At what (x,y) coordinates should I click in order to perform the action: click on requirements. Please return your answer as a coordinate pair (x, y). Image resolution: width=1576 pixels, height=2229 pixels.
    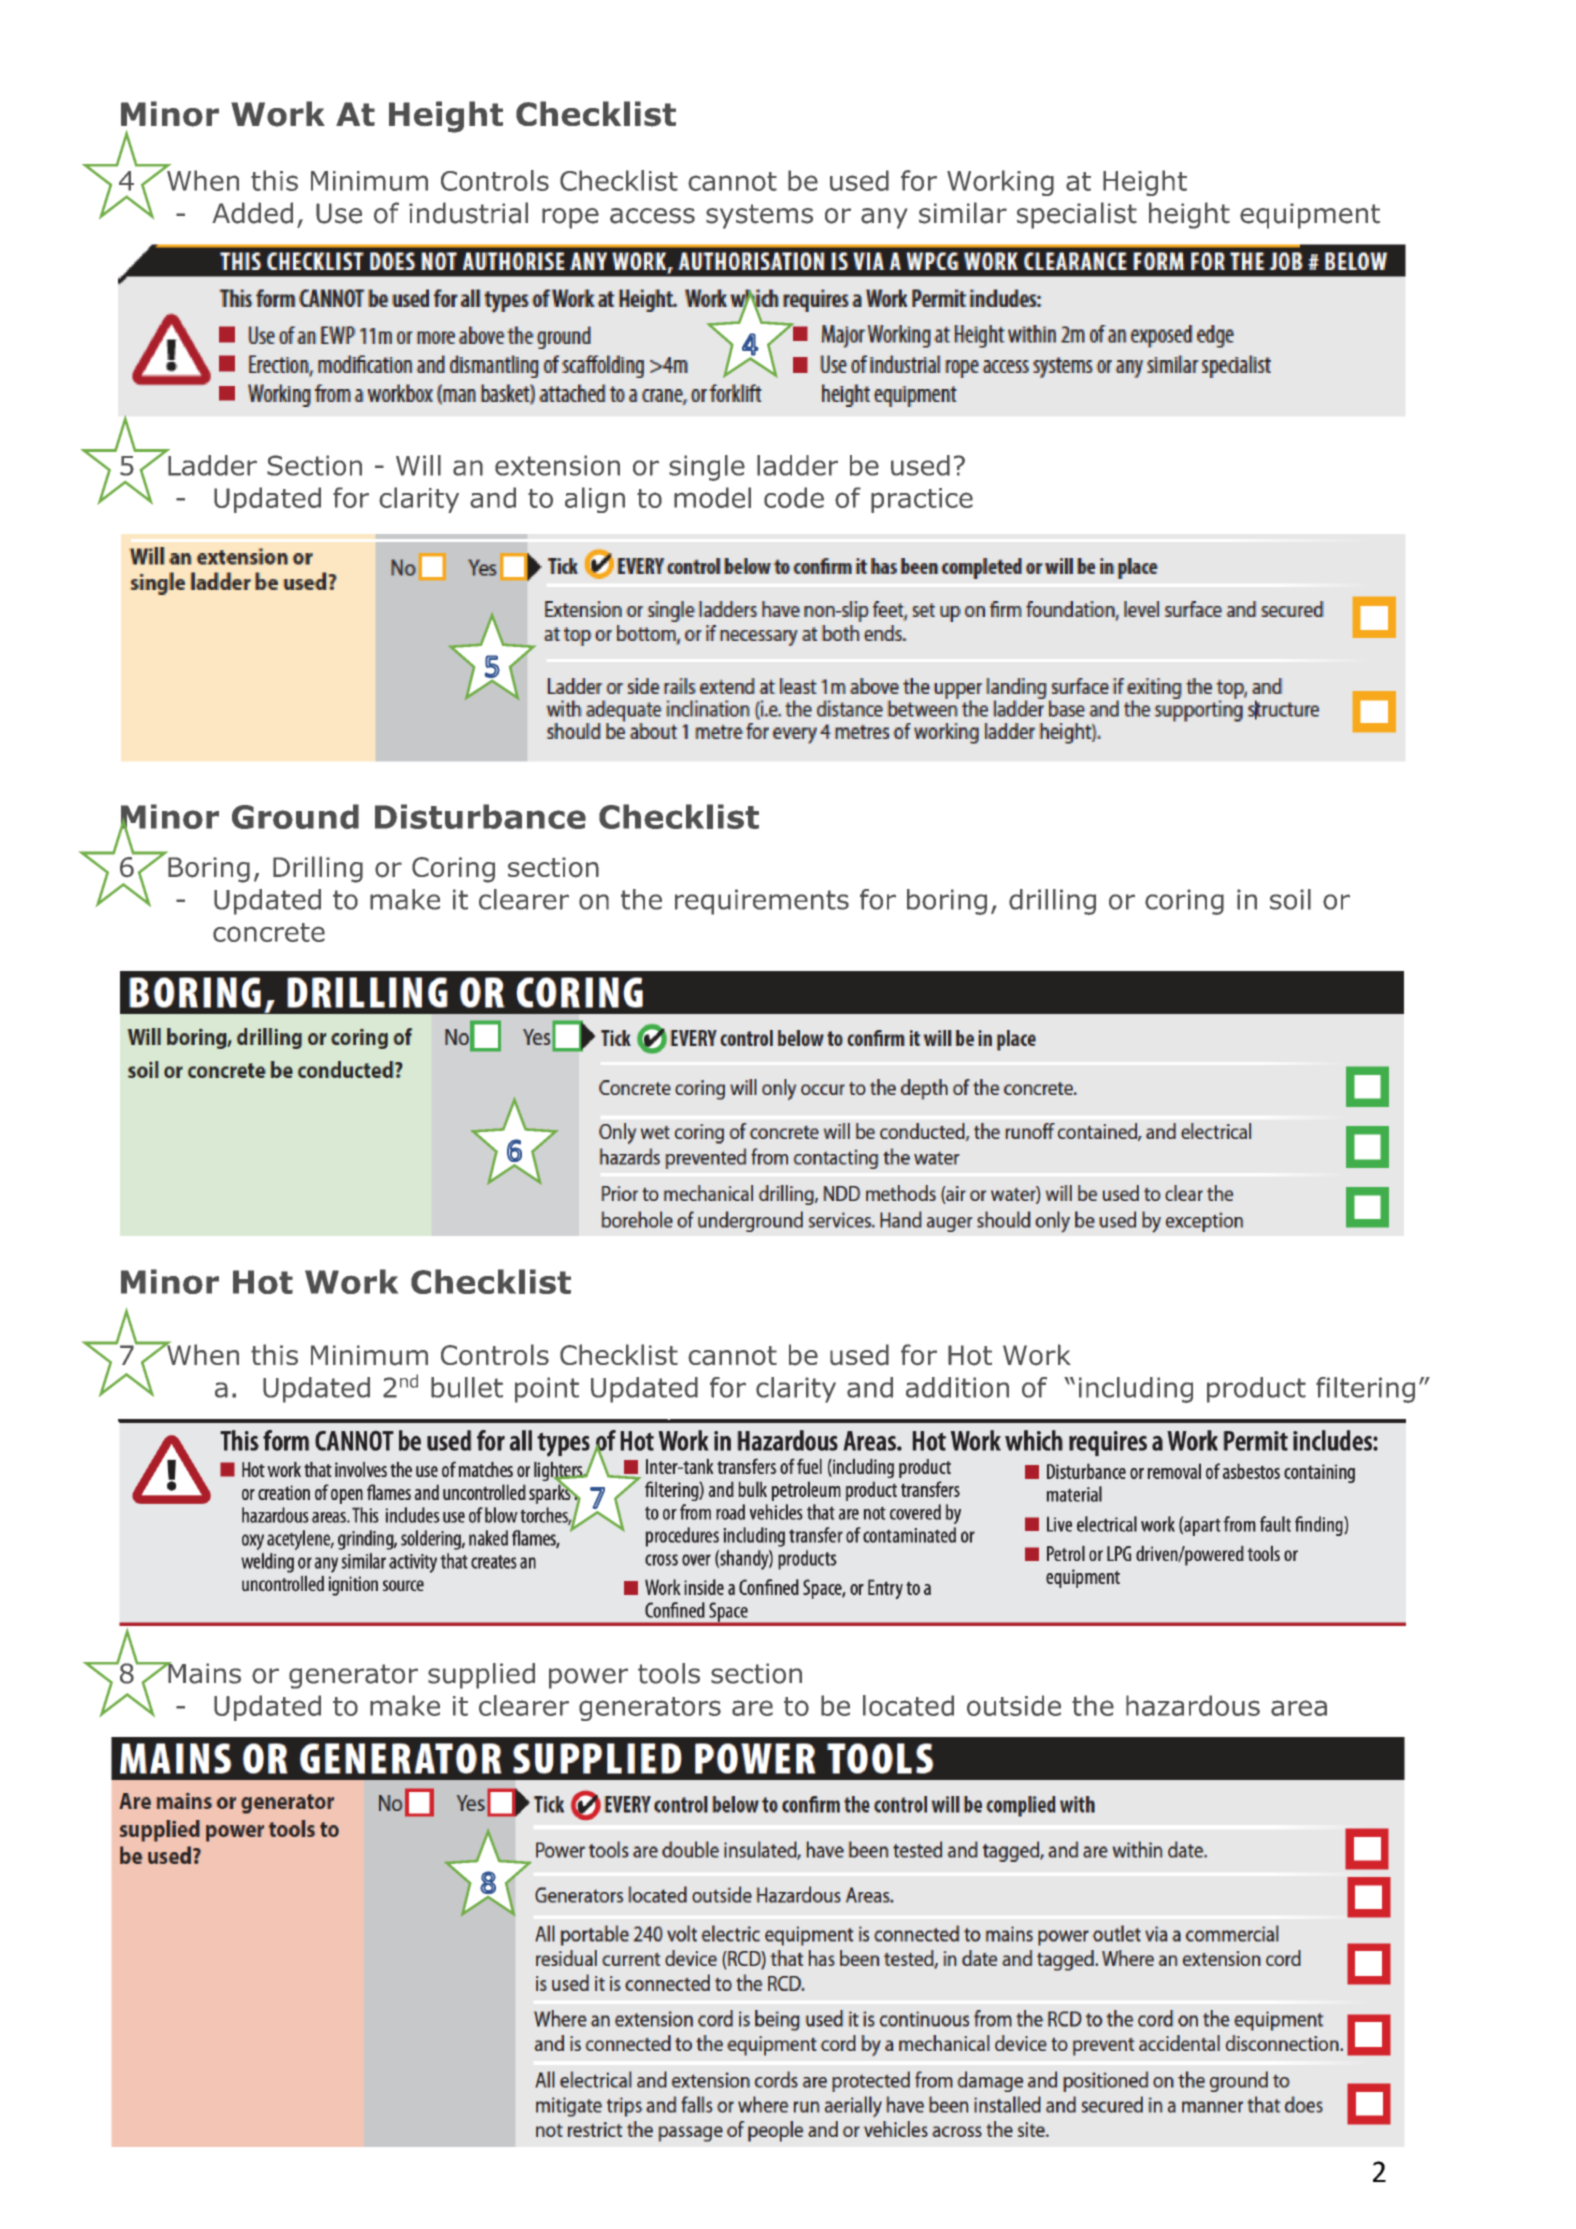
    Looking at the image, I should click on (762, 902).
